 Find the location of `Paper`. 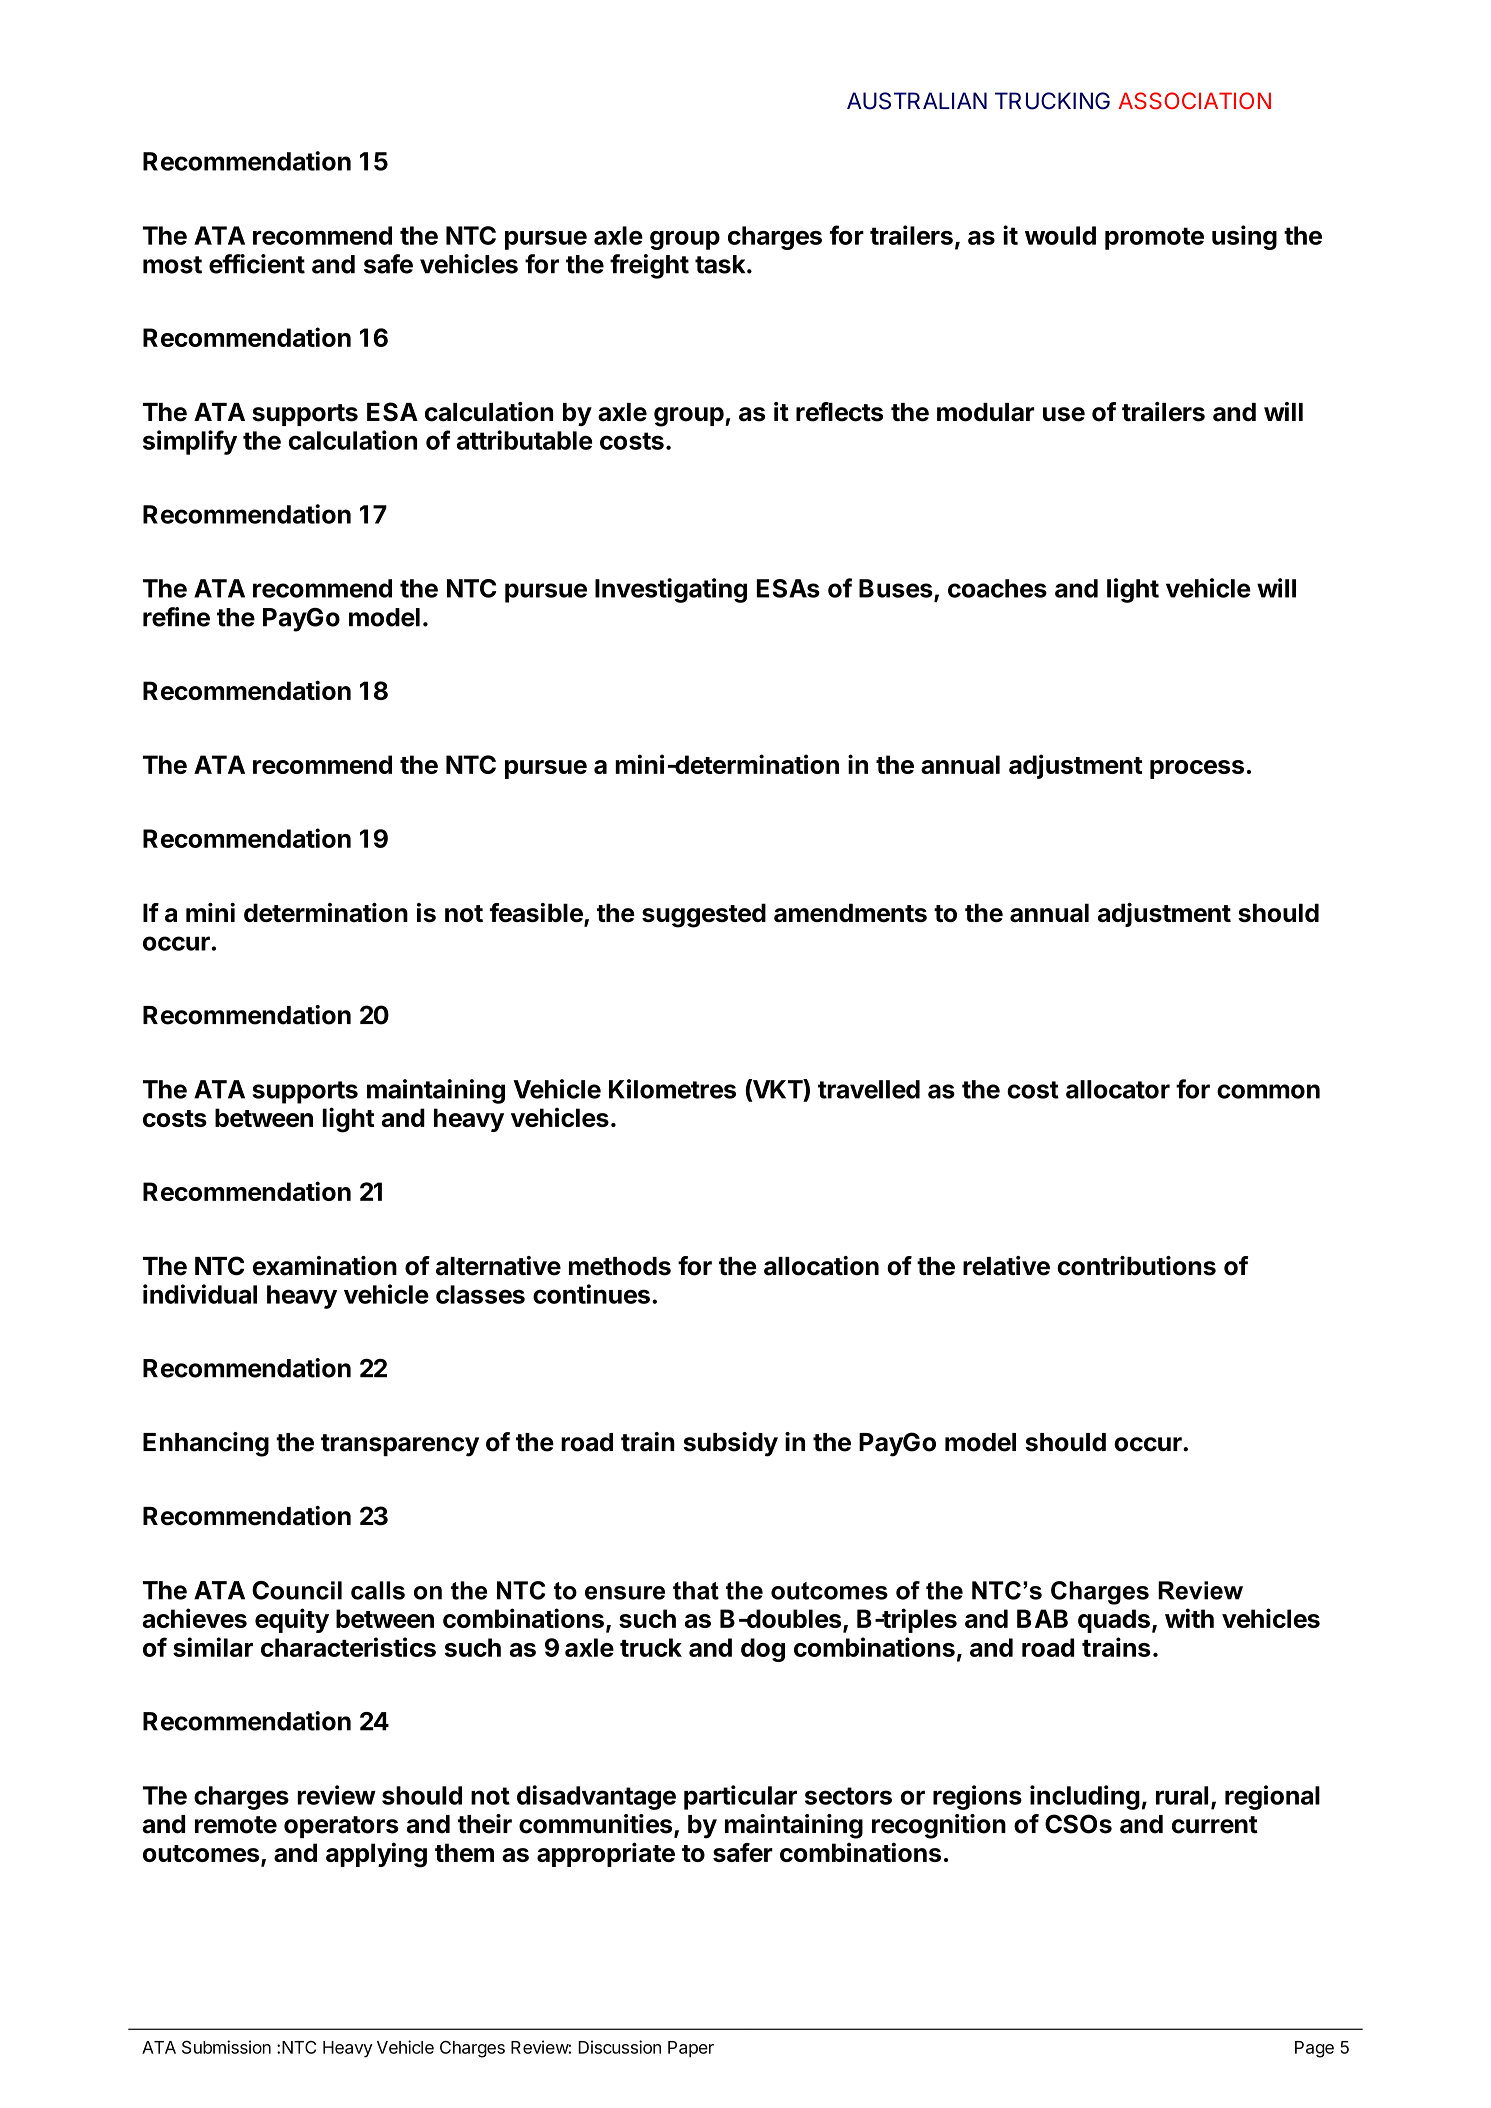

Paper is located at coordinates (691, 2049).
